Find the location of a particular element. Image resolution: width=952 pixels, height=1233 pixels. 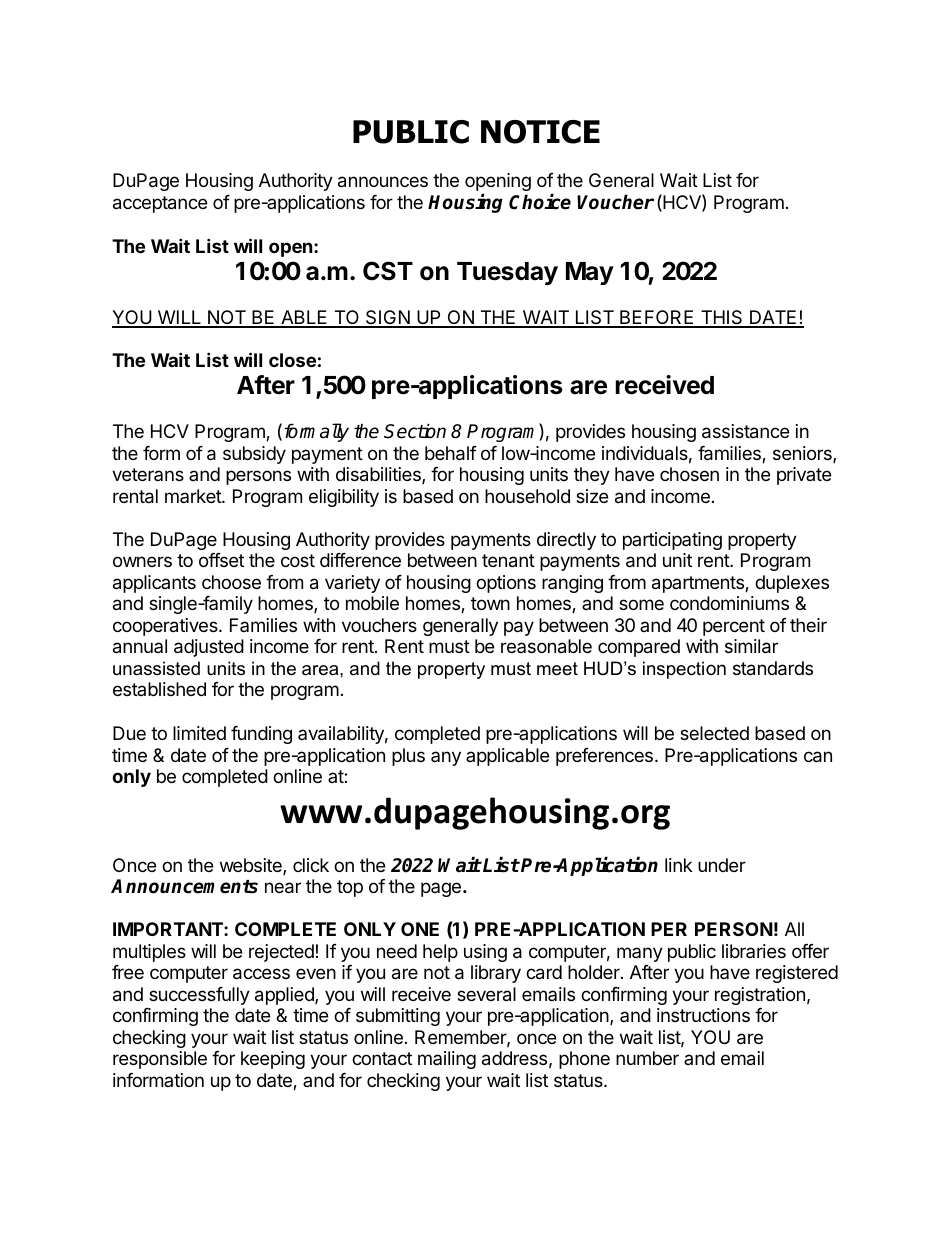

successfully is located at coordinates (199, 996).
